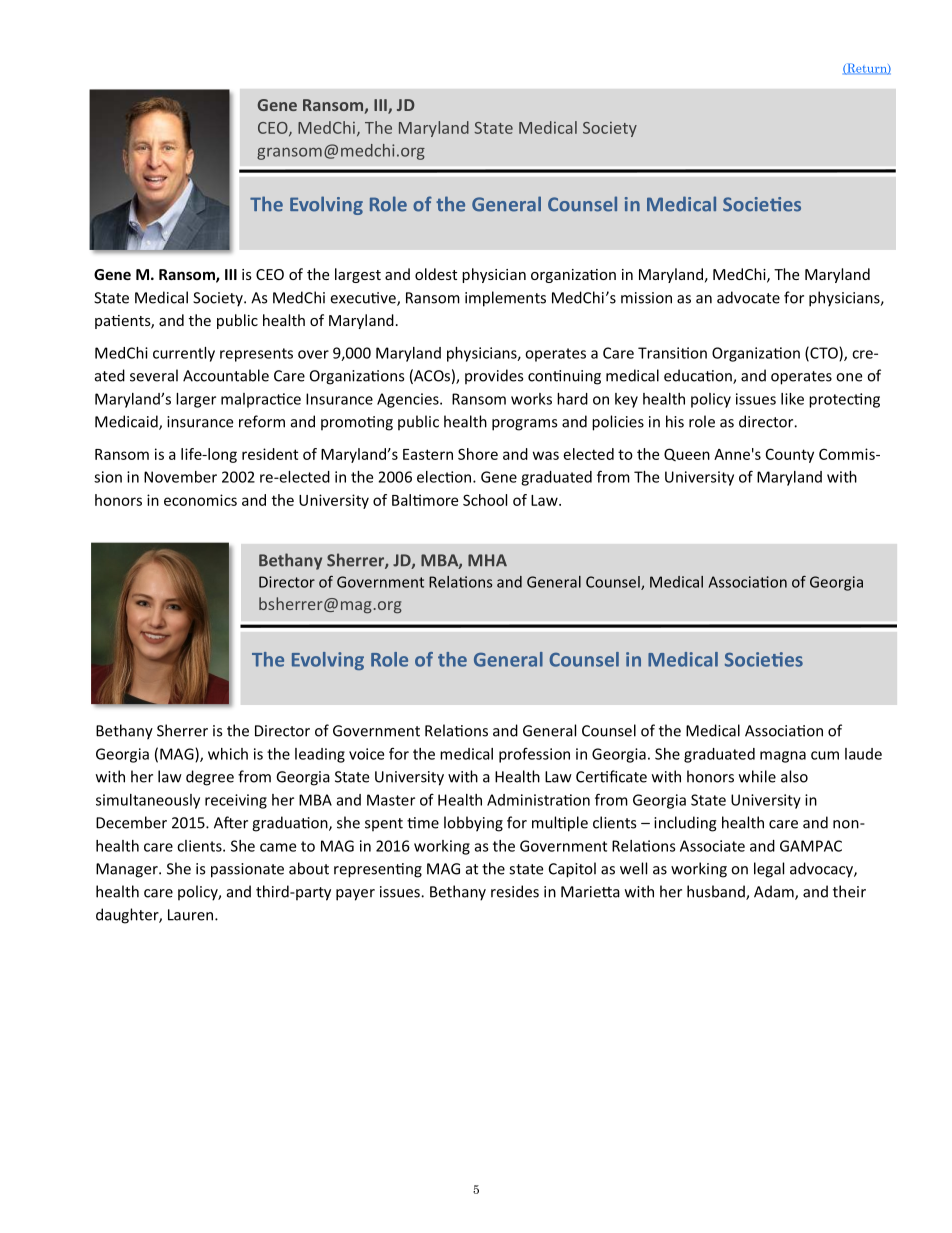 This page has width=952, height=1233. What do you see at coordinates (505, 299) in the page?
I see `implements` at bounding box center [505, 299].
